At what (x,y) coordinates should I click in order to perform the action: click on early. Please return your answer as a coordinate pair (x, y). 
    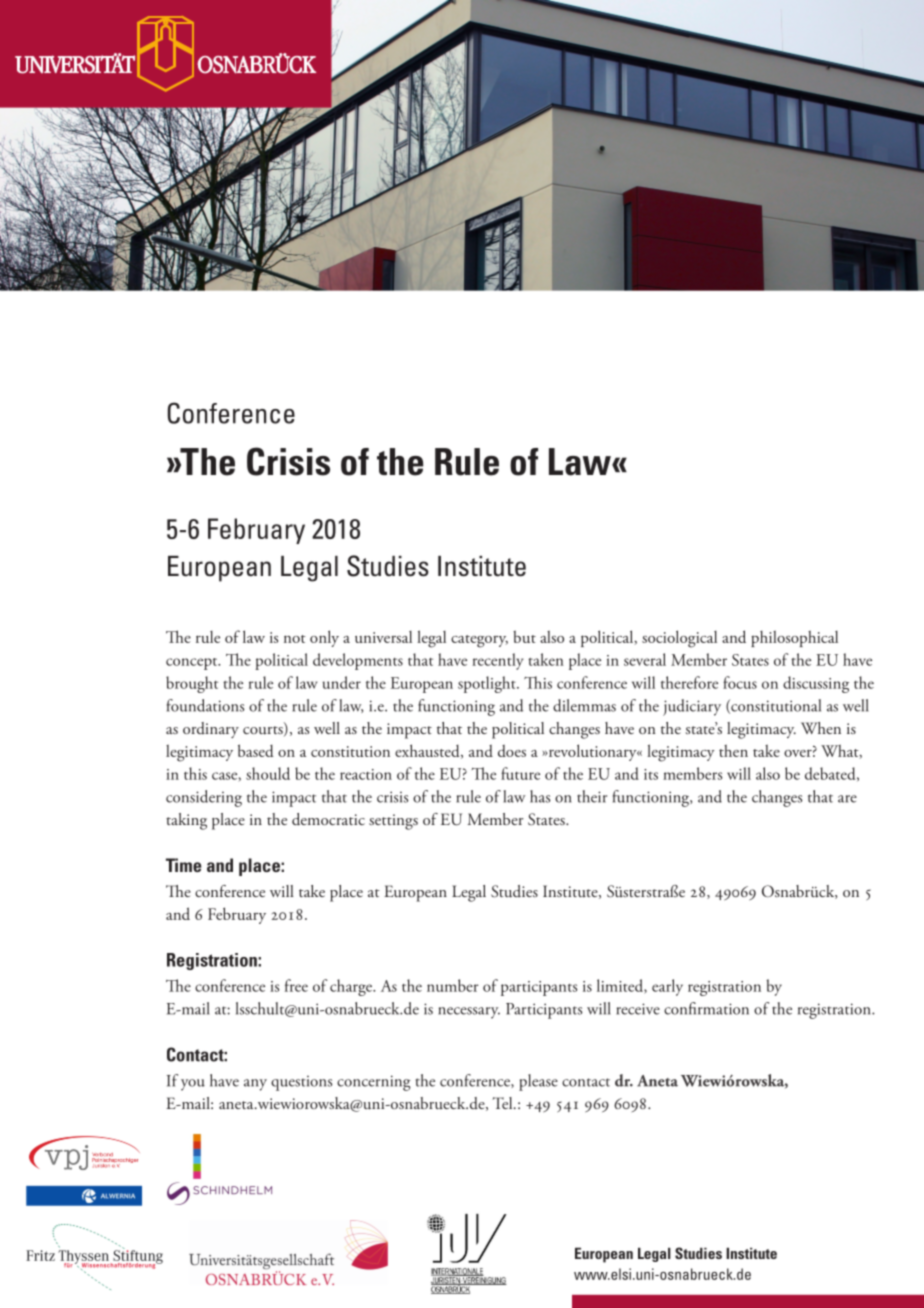
    Looking at the image, I should click on (667, 987).
